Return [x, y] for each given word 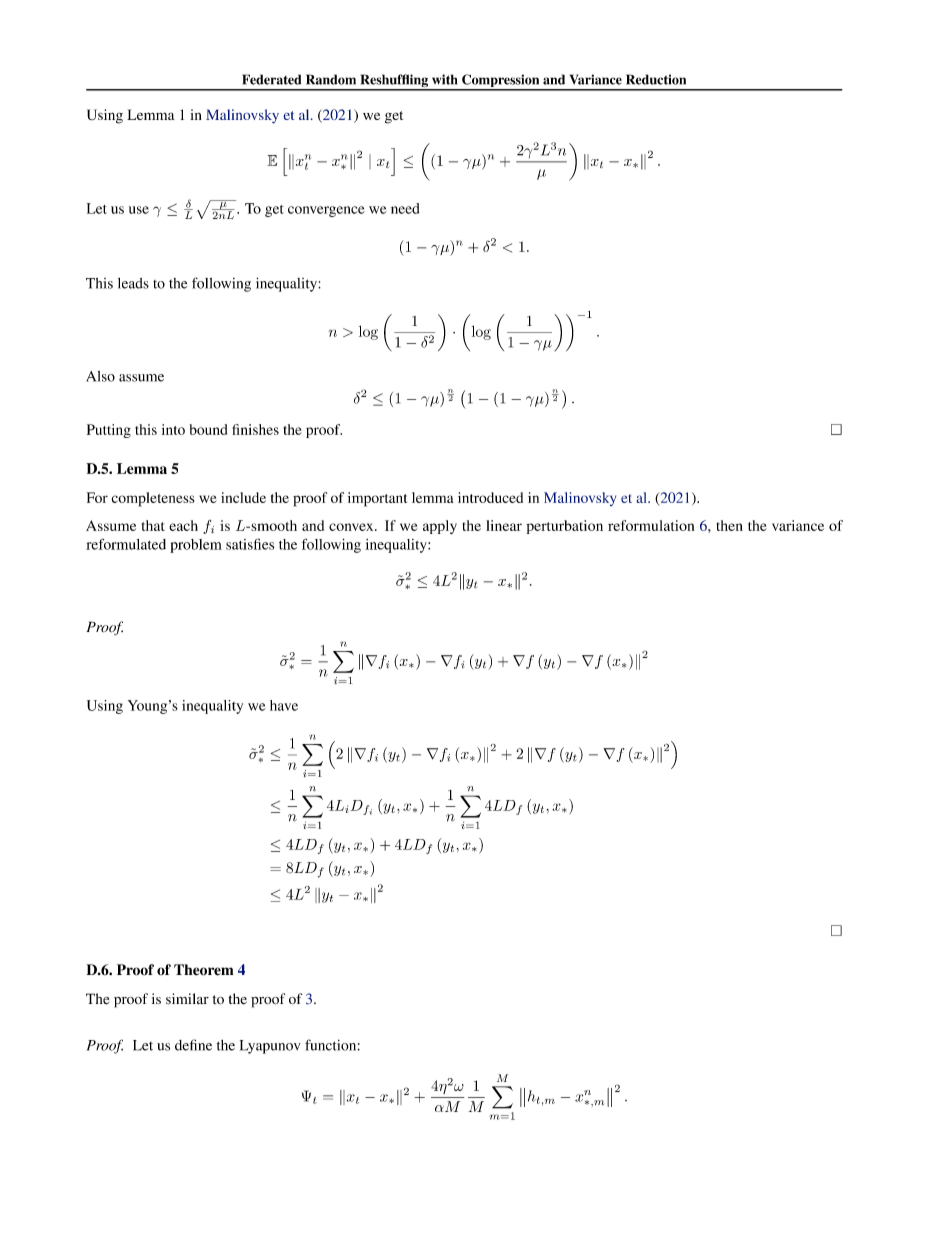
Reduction [656, 79]
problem [196, 546]
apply [440, 527]
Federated [271, 79]
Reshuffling [394, 82]
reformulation [651, 525]
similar [187, 999]
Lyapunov [270, 1047]
